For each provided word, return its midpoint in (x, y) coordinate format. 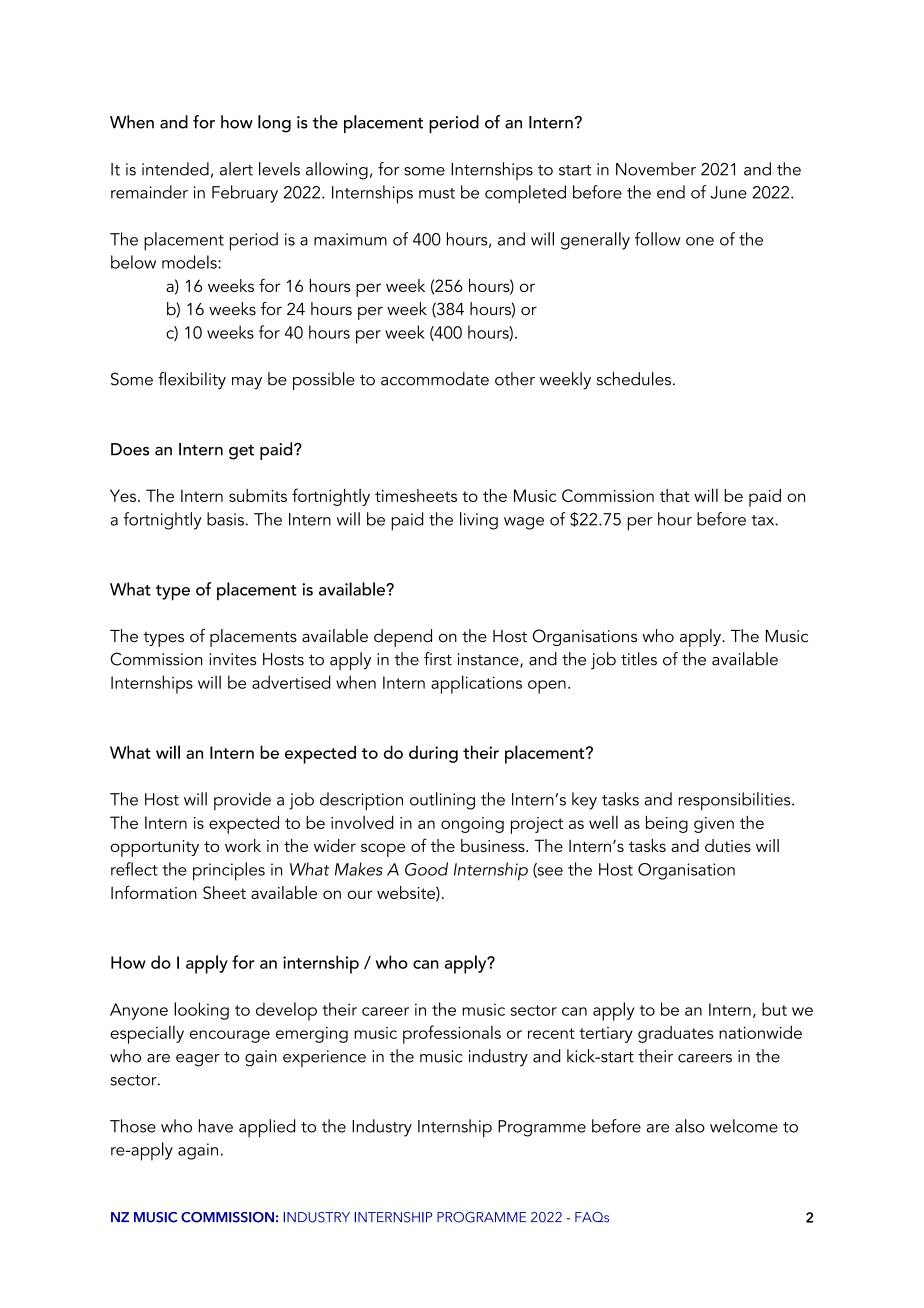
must (437, 193)
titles (639, 659)
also (690, 1126)
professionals (452, 1034)
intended (175, 169)
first (438, 659)
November (656, 169)
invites (232, 659)
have (216, 1126)
